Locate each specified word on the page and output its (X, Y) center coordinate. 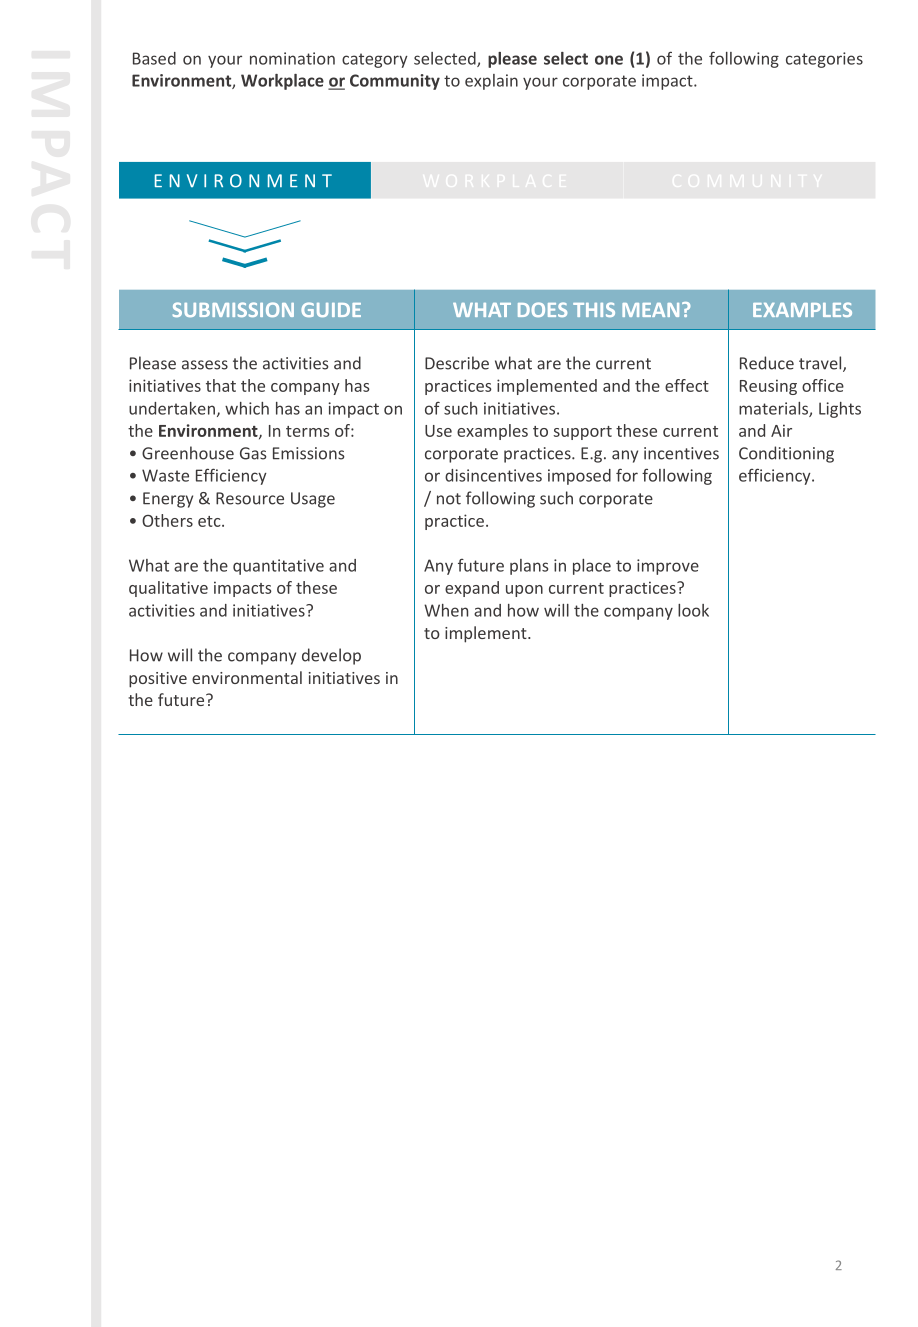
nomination (292, 58)
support (583, 433)
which (247, 408)
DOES (542, 309)
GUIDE (331, 309)
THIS (594, 309)
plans (529, 567)
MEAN (650, 310)
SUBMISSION (233, 309)
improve (668, 567)
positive (158, 680)
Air (781, 430)
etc (210, 521)
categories (824, 60)
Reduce (767, 363)
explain (491, 82)
